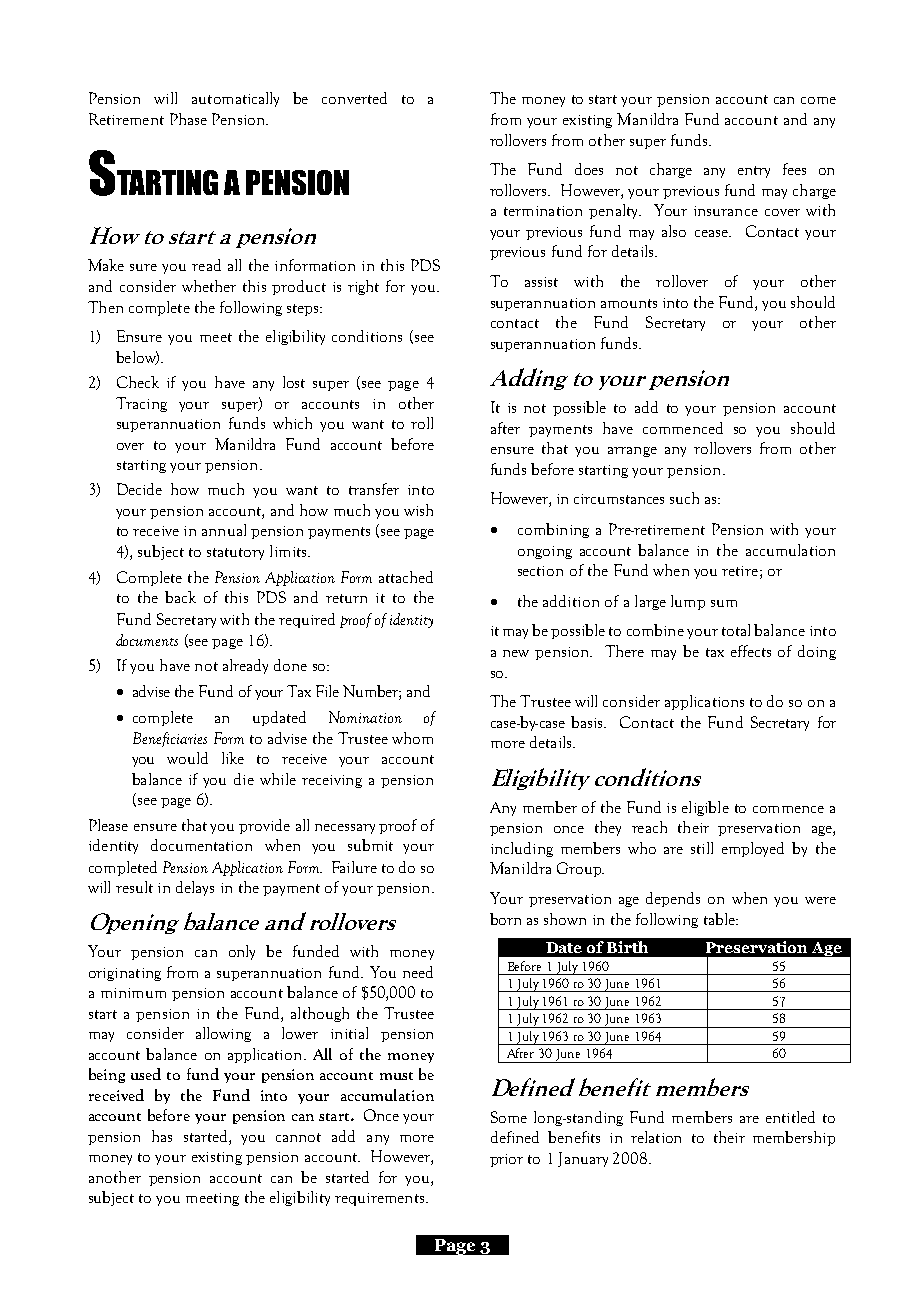 The width and height of the image is (924, 1308). Describe the element at coordinates (516, 653) in the image. I see `new` at that location.
